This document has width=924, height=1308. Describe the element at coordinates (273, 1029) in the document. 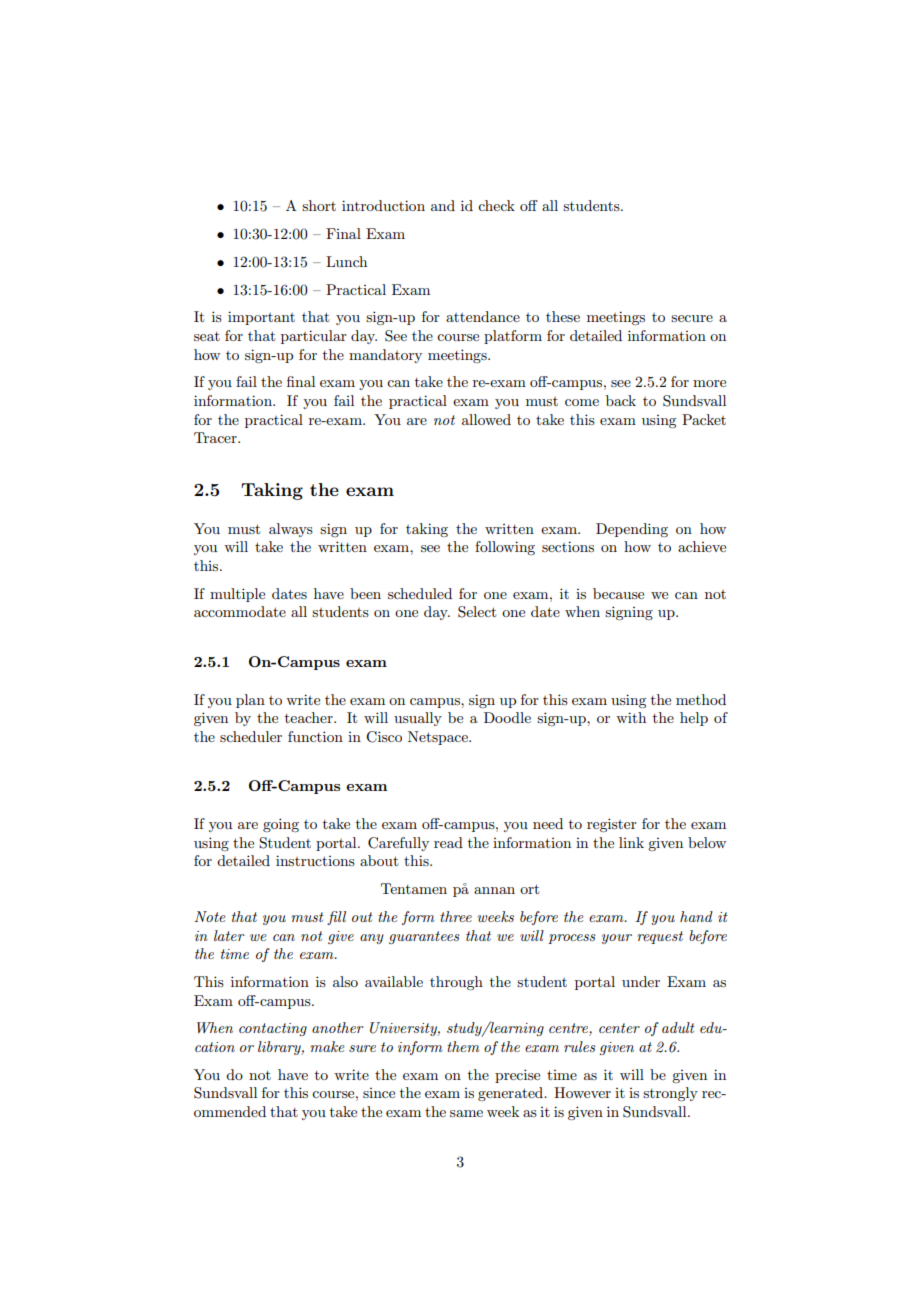

I see `contacting` at that location.
